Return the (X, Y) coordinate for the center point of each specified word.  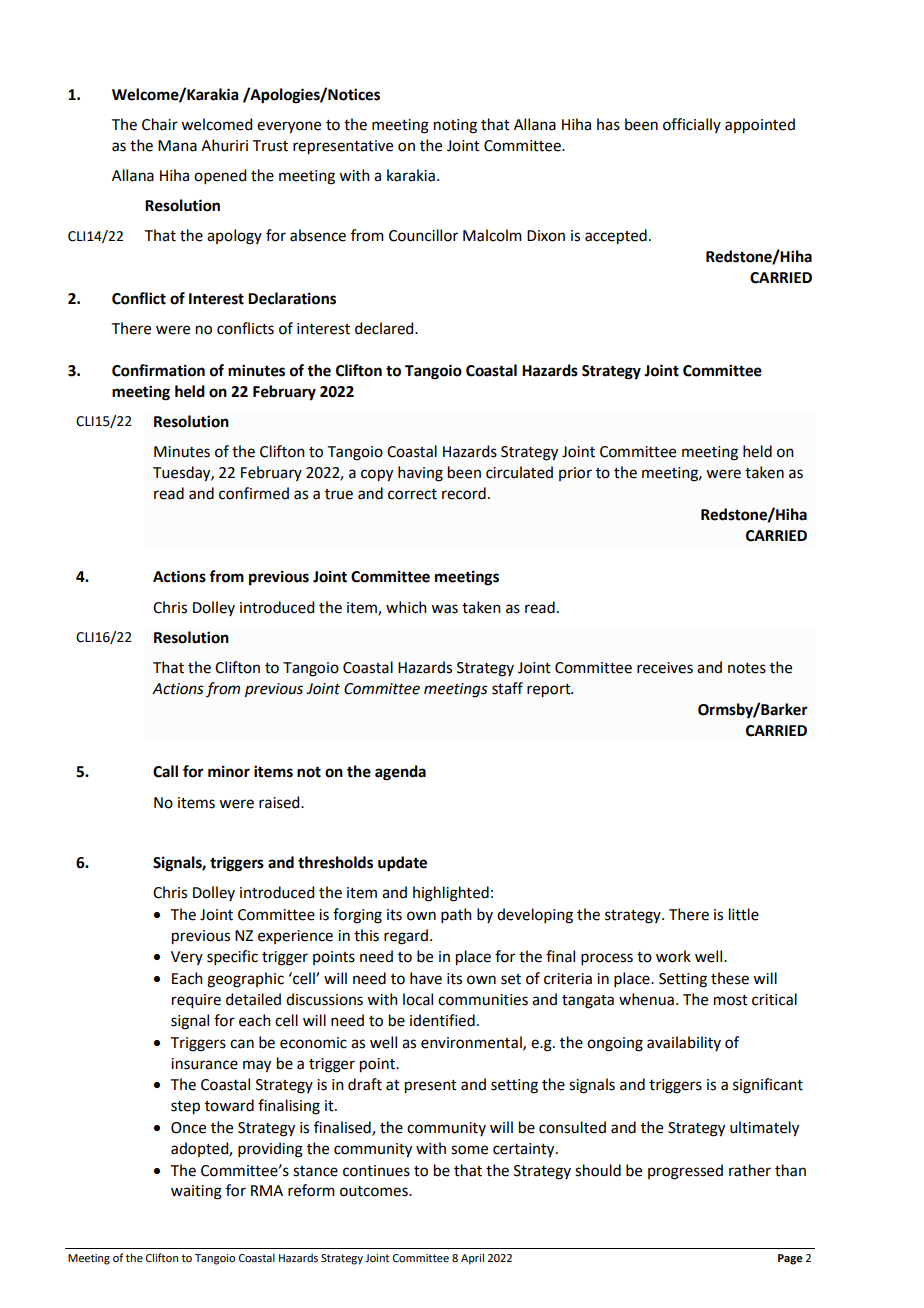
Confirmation (158, 370)
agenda (400, 773)
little (744, 914)
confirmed (254, 493)
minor (229, 771)
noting (455, 126)
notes (747, 668)
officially (692, 125)
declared (385, 328)
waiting (196, 1192)
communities (483, 1000)
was (444, 609)
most (731, 1000)
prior (575, 474)
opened (220, 176)
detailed (253, 999)
